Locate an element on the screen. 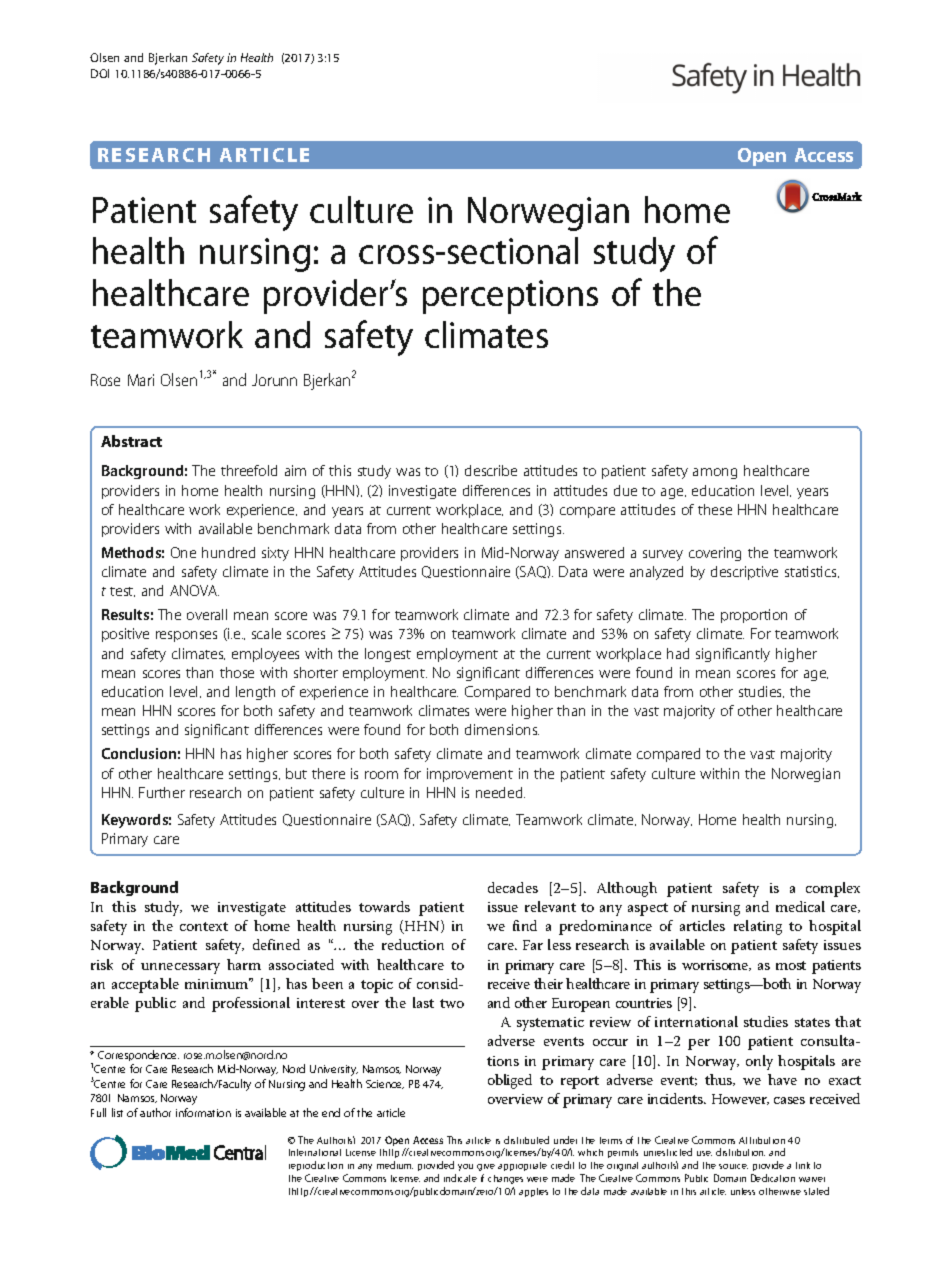  describe is located at coordinates (491, 470).
